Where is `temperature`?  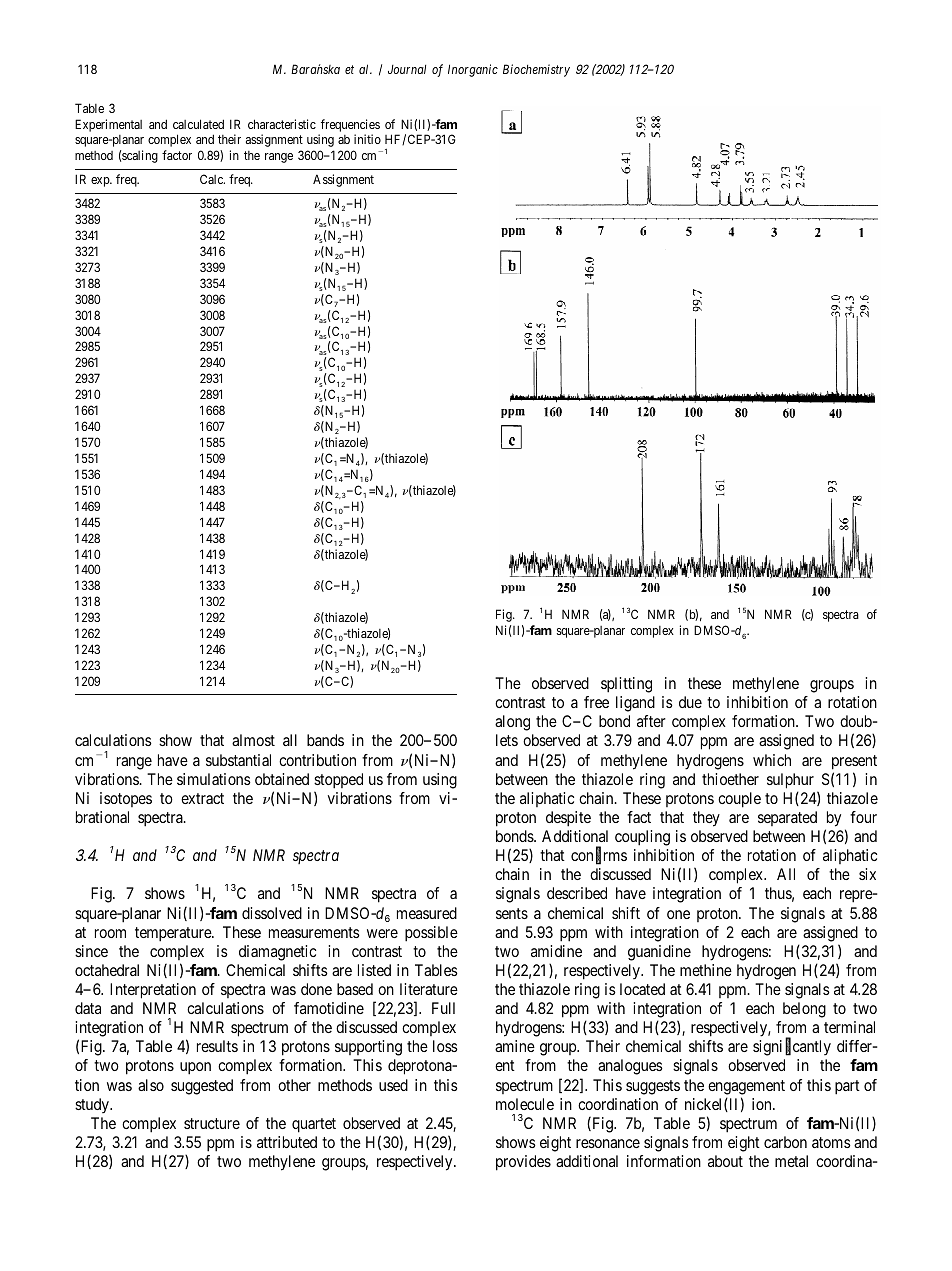 temperature is located at coordinates (174, 934).
